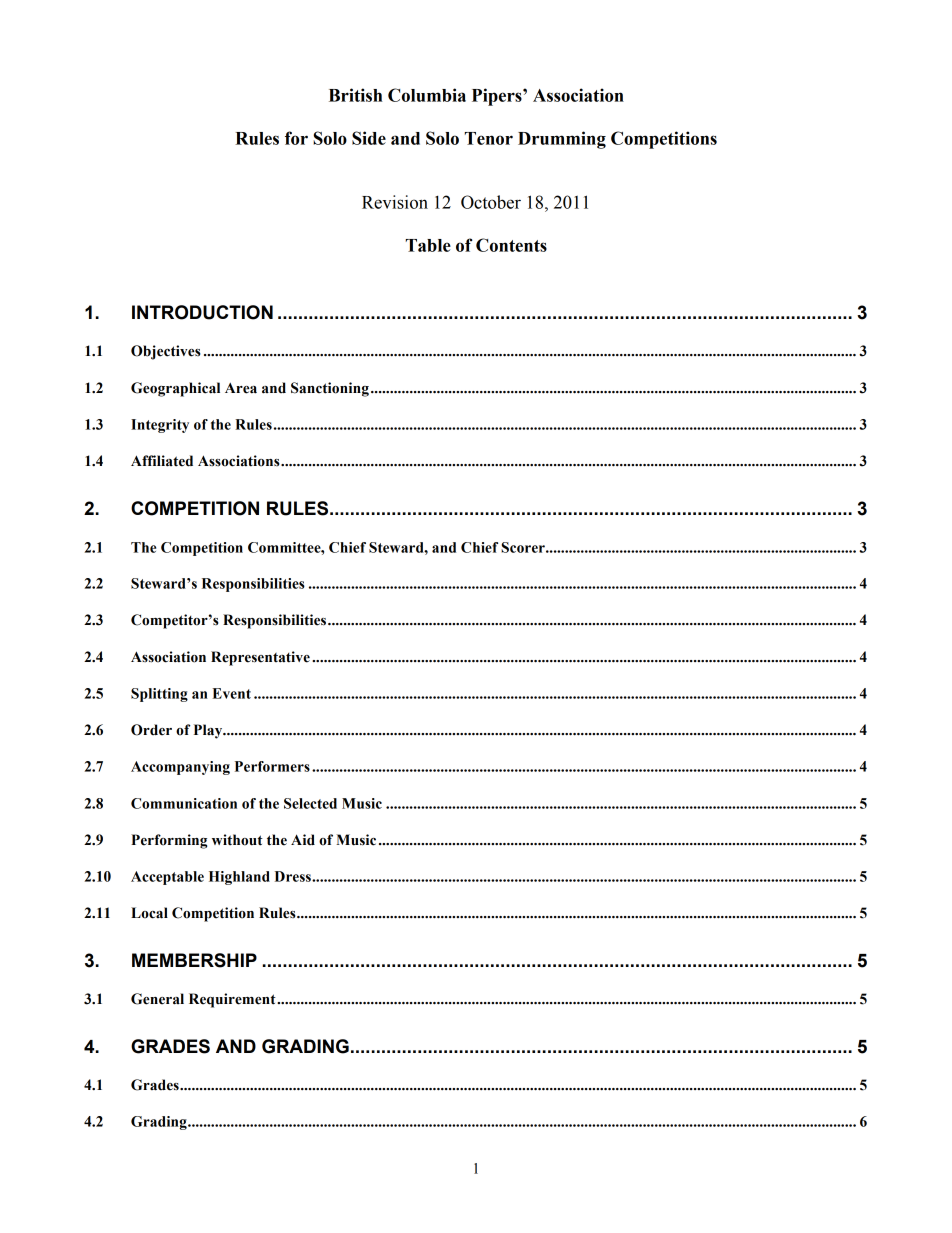 Image resolution: width=952 pixels, height=1233 pixels. What do you see at coordinates (330, 389) in the document?
I see `Sanctioning` at bounding box center [330, 389].
